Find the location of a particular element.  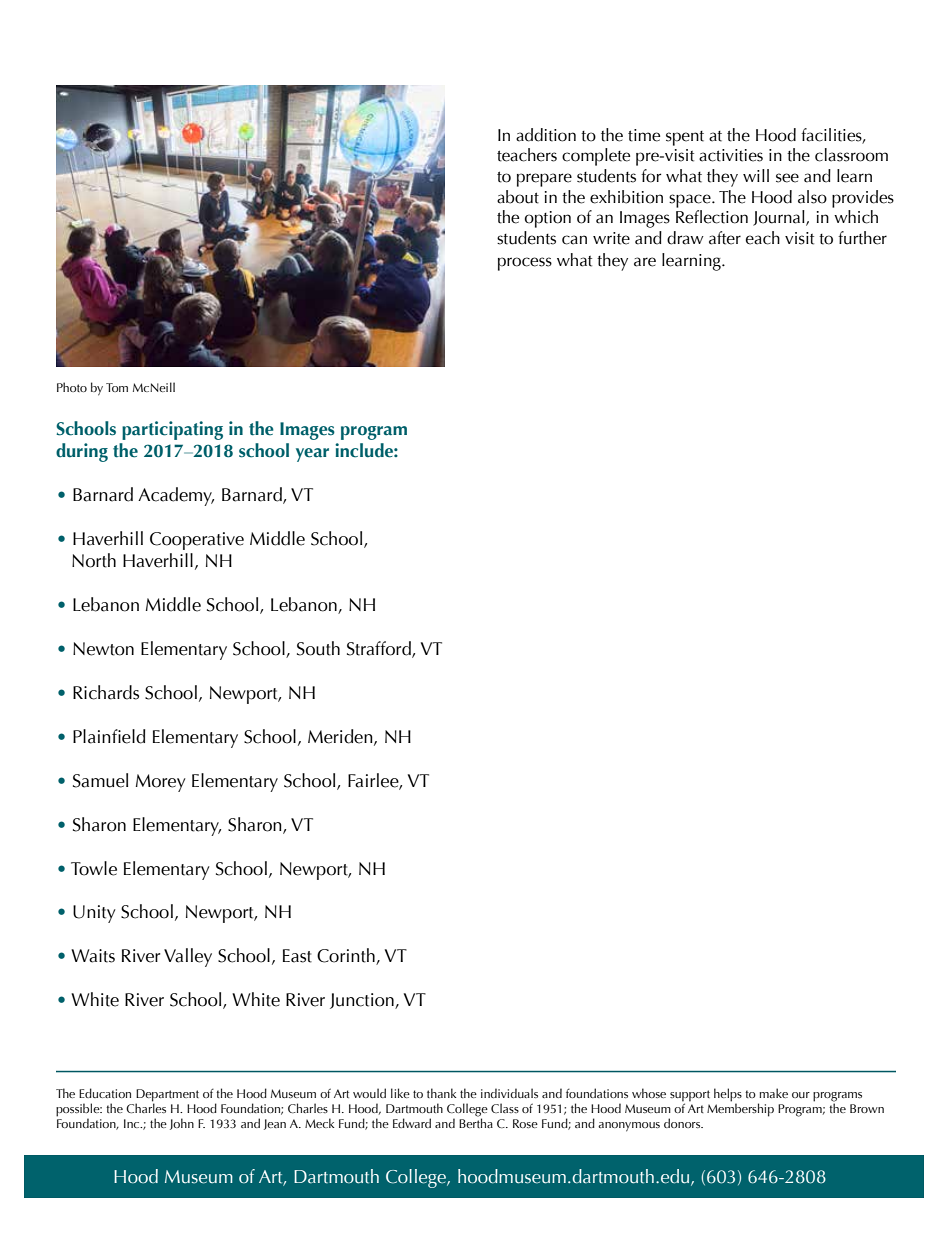

thank is located at coordinates (441, 1093).
